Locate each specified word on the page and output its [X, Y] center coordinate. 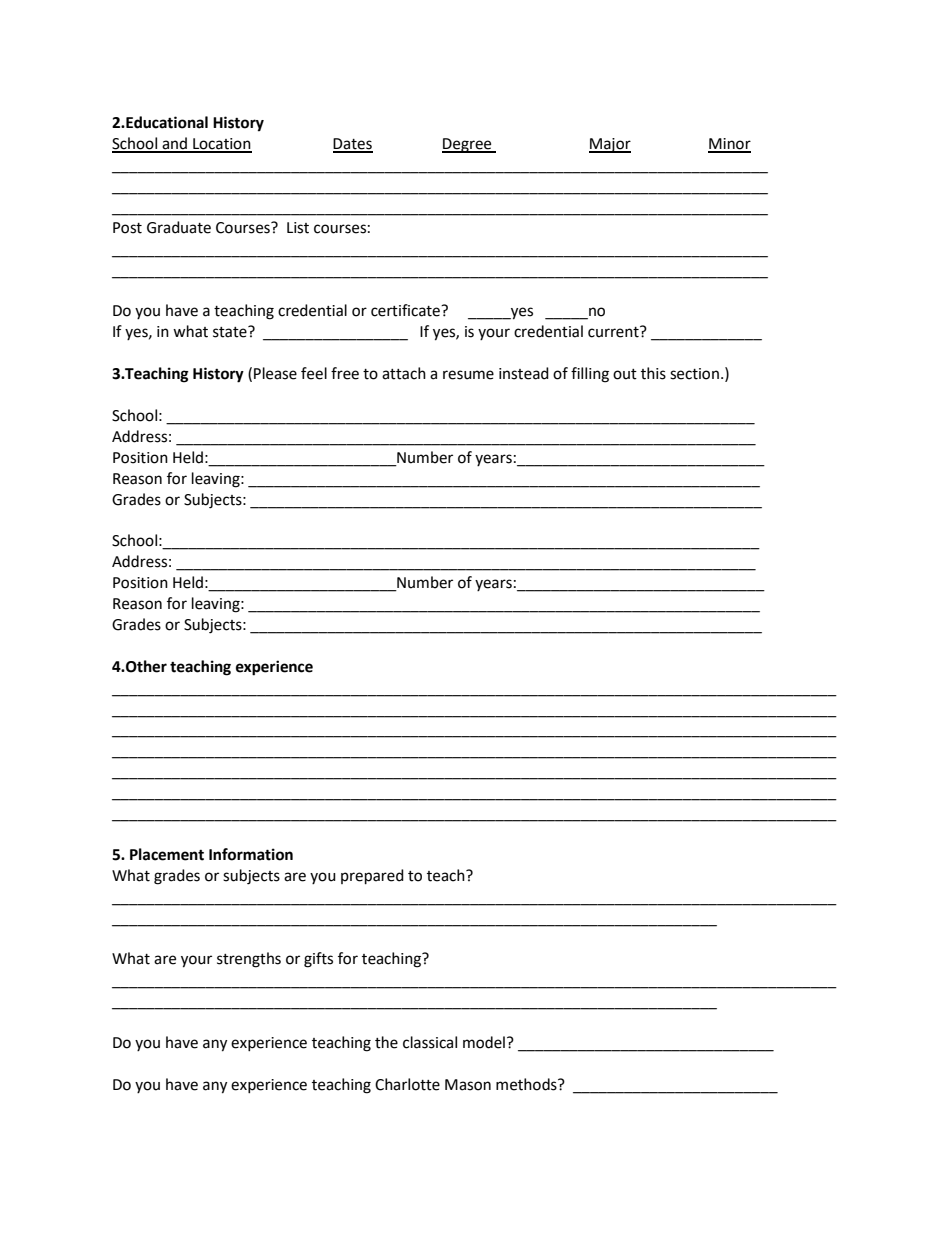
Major [610, 145]
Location [221, 145]
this [653, 373]
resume [468, 375]
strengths [249, 960]
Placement [167, 854]
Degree [468, 145]
